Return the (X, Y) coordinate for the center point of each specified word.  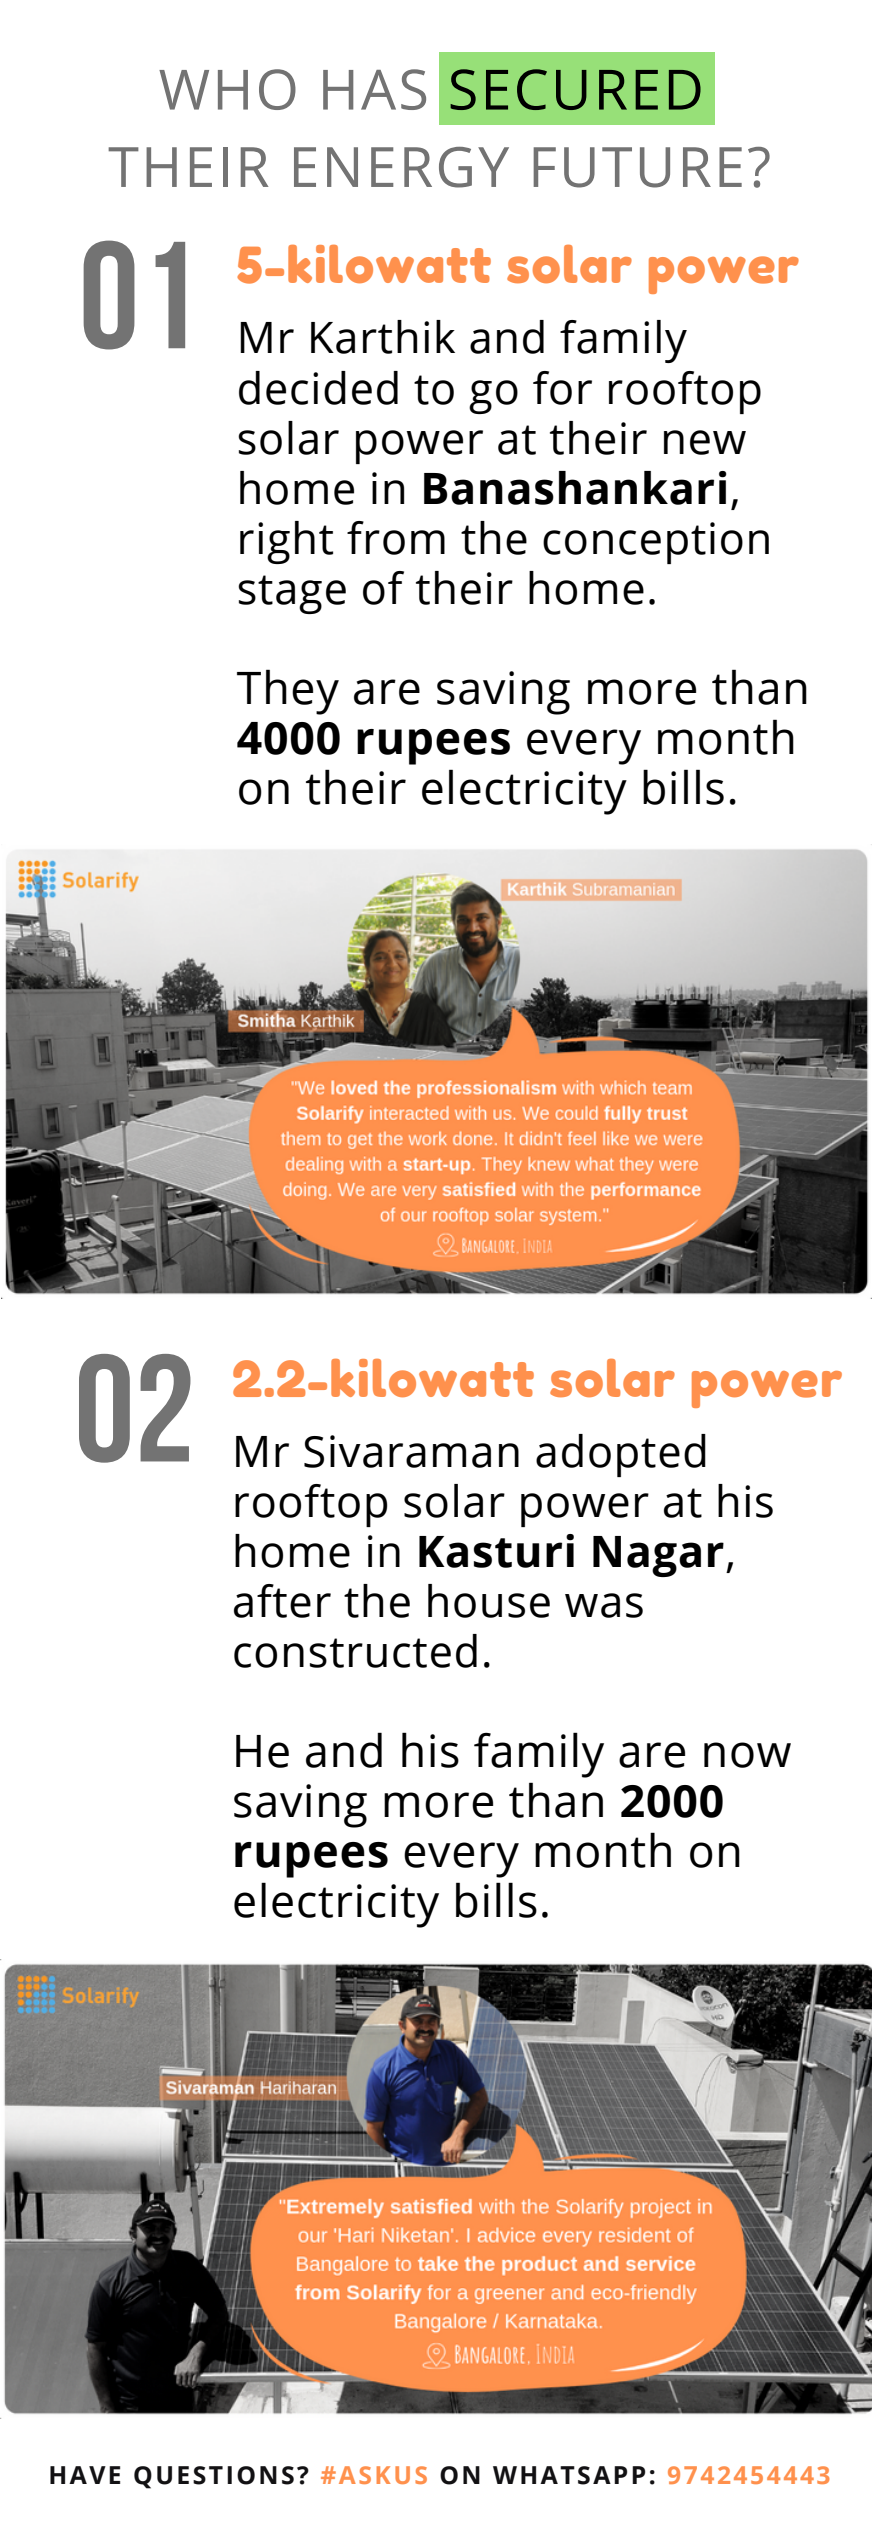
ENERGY (401, 167)
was (604, 1605)
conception (656, 543)
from (396, 538)
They (288, 692)
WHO (227, 89)
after (282, 1601)
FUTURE (637, 167)
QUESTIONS (214, 2477)
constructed (355, 1651)
